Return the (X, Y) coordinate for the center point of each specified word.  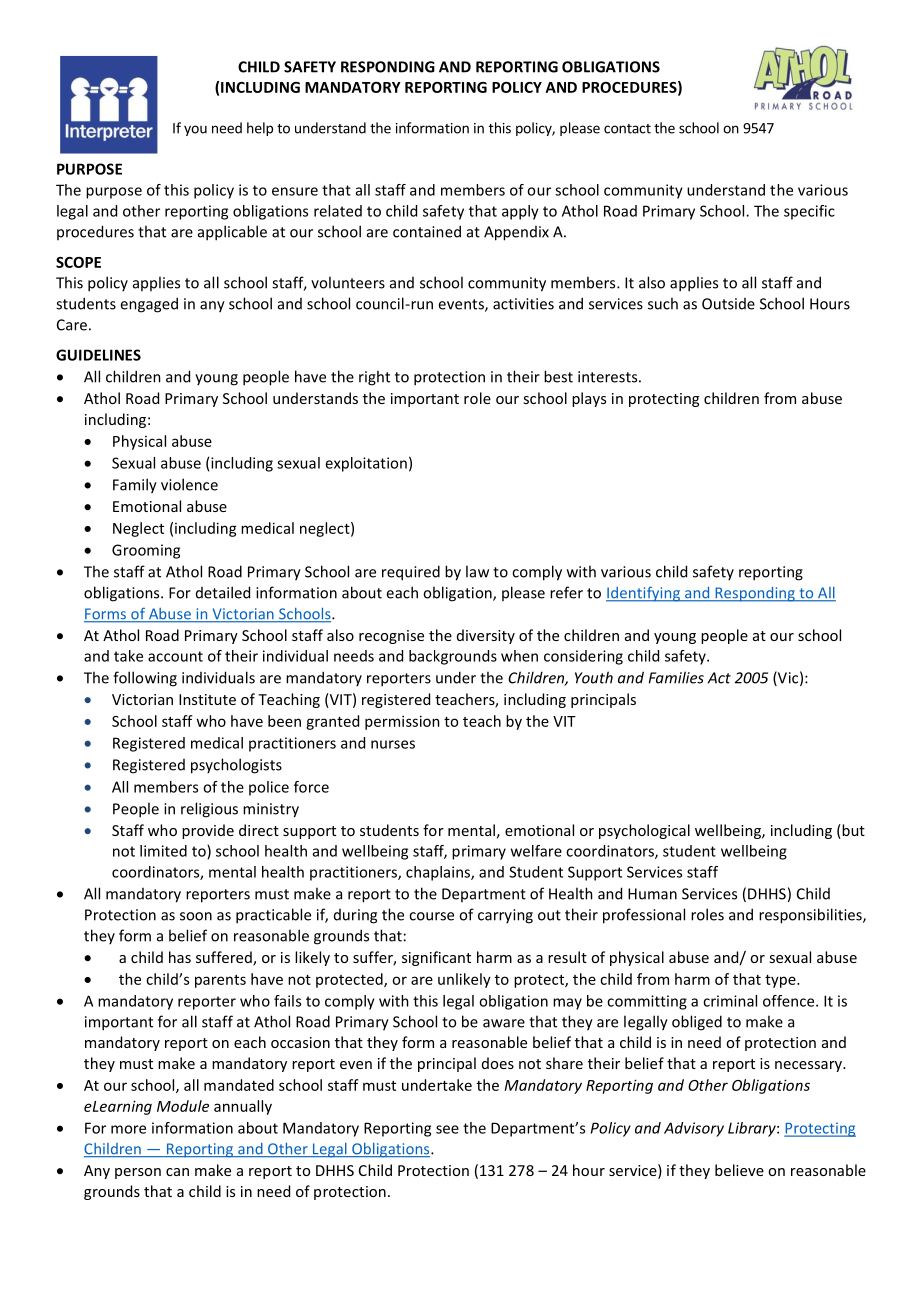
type (781, 981)
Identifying (644, 594)
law (477, 571)
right (374, 378)
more (128, 1129)
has (180, 957)
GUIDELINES (98, 355)
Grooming (146, 551)
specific (809, 212)
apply (520, 212)
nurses (393, 744)
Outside (728, 304)
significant (436, 958)
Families (676, 677)
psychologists (236, 766)
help (260, 129)
